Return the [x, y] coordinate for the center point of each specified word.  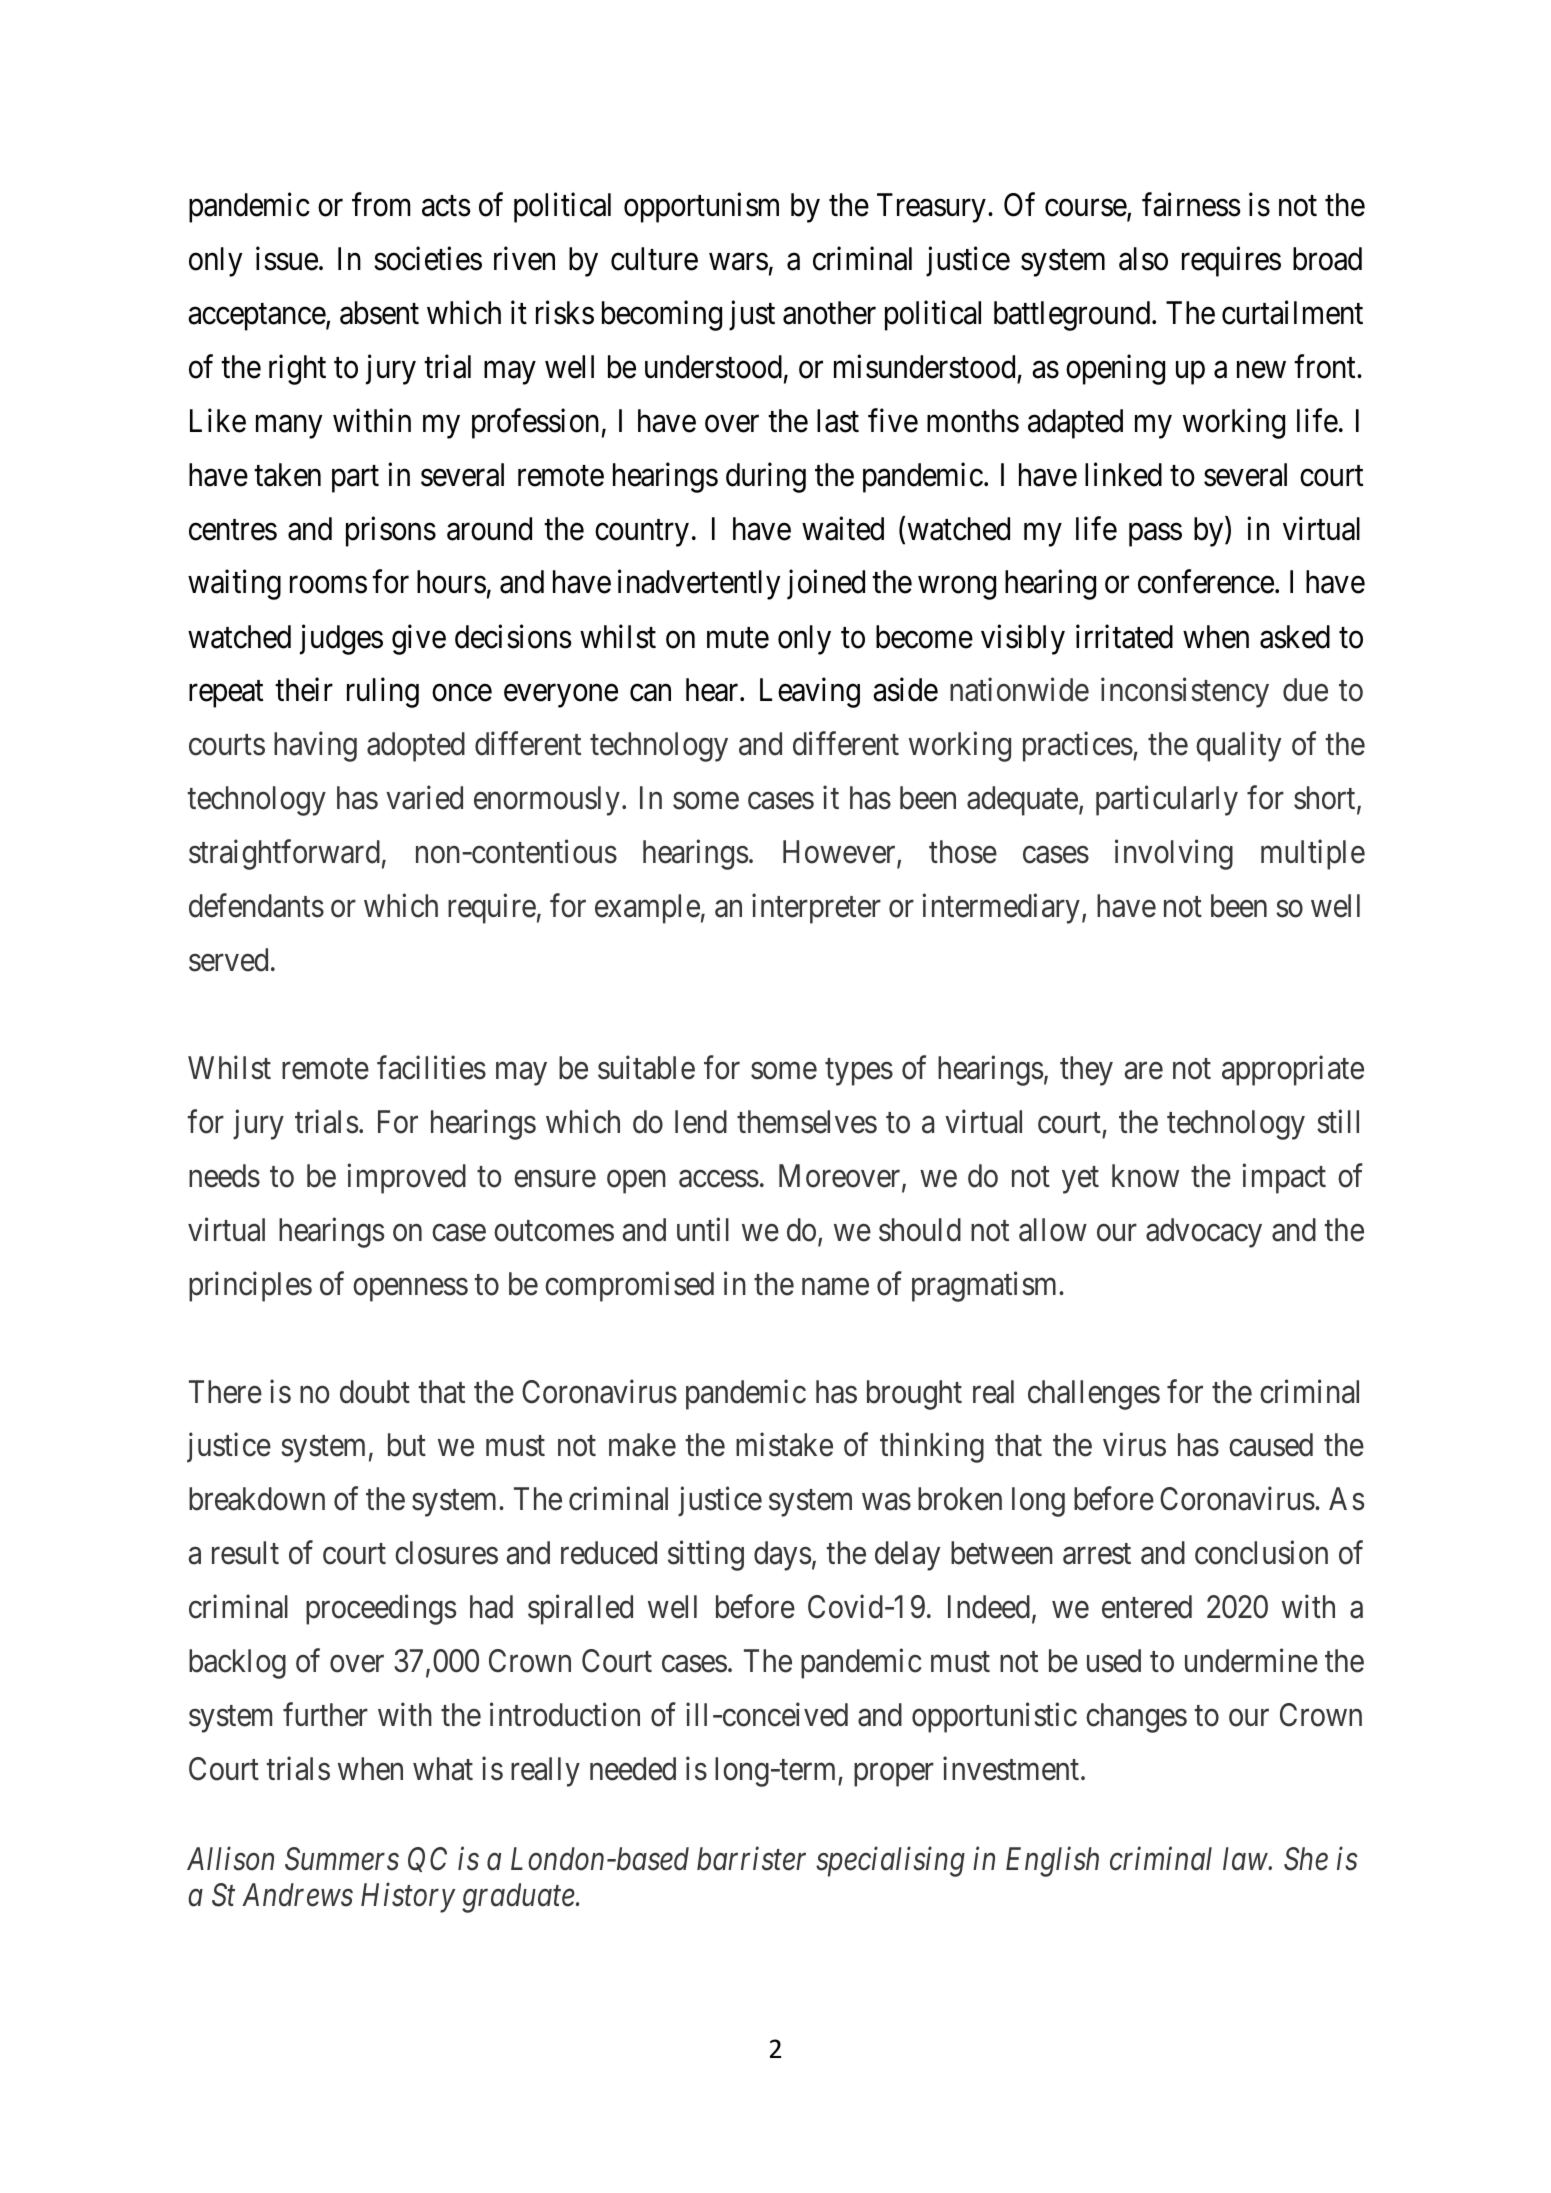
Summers [342, 1859]
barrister [751, 1859]
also [1143, 259]
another [829, 313]
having [315, 747]
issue [287, 259]
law [1246, 1859]
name [835, 1287]
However [840, 854]
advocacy [1204, 1233]
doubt [375, 1392]
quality [1238, 747]
